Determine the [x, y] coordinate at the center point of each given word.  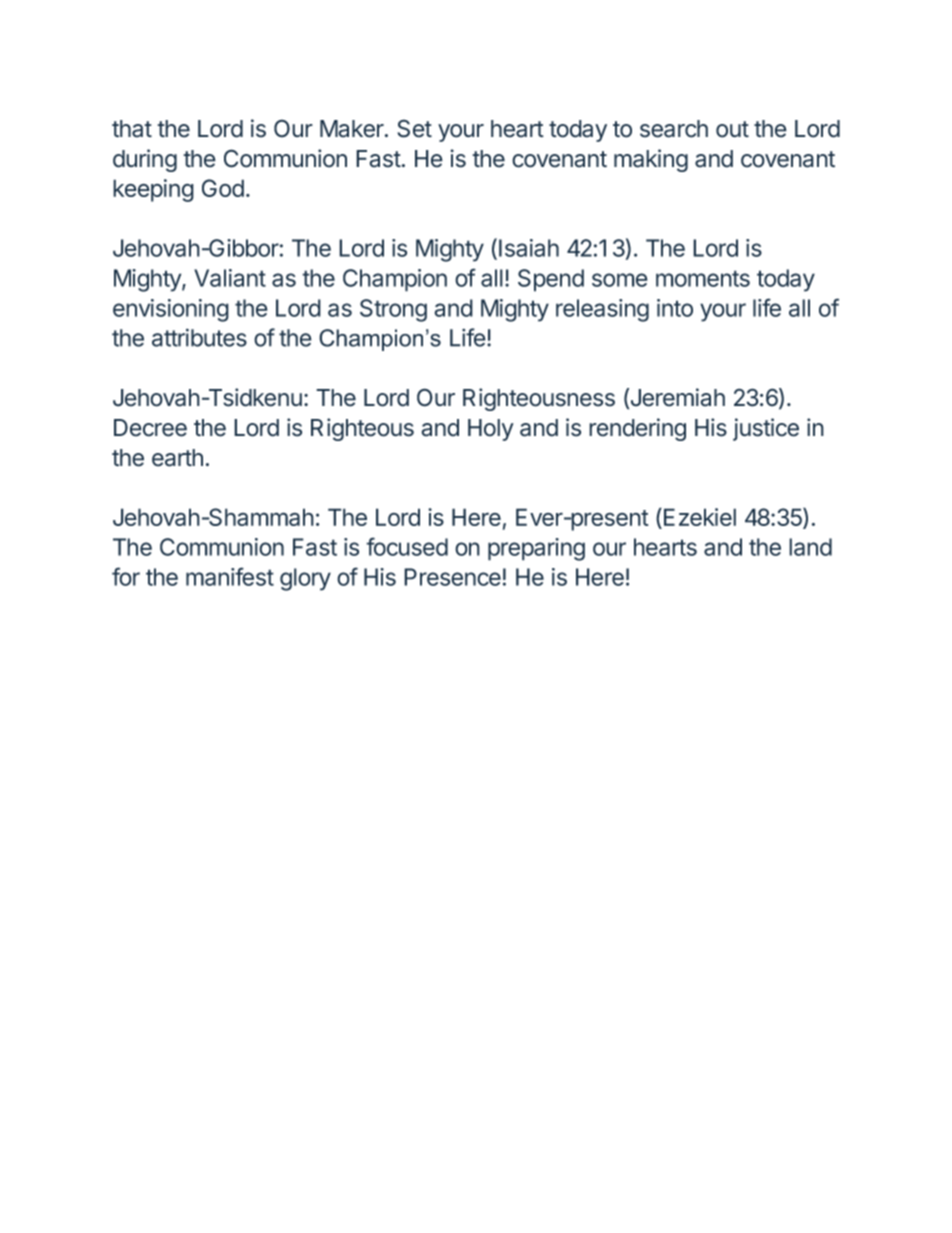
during [145, 160]
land [810, 547]
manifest [230, 576]
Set [414, 128]
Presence [452, 577]
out [732, 129]
